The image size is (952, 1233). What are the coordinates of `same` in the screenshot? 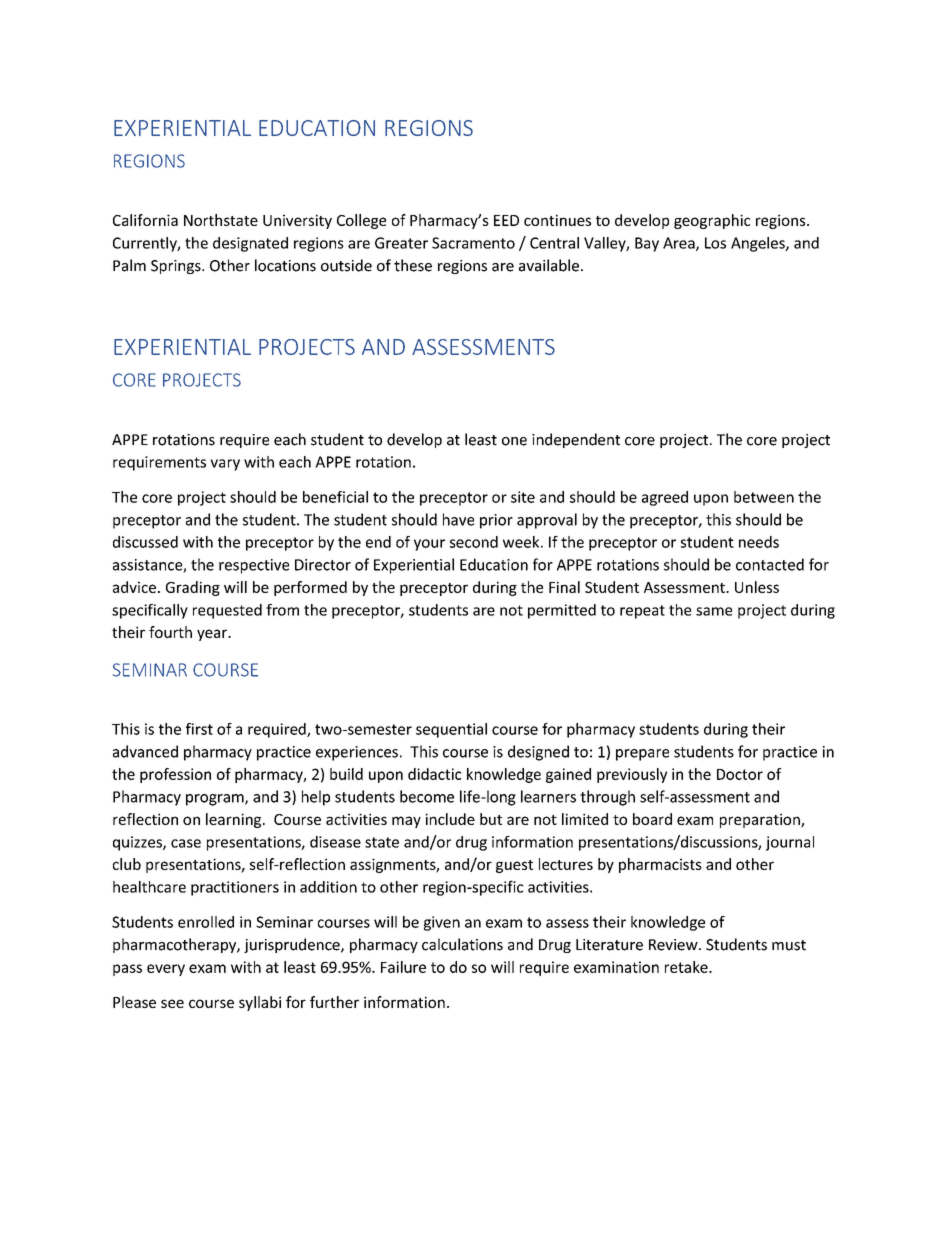 It's located at (714, 611).
